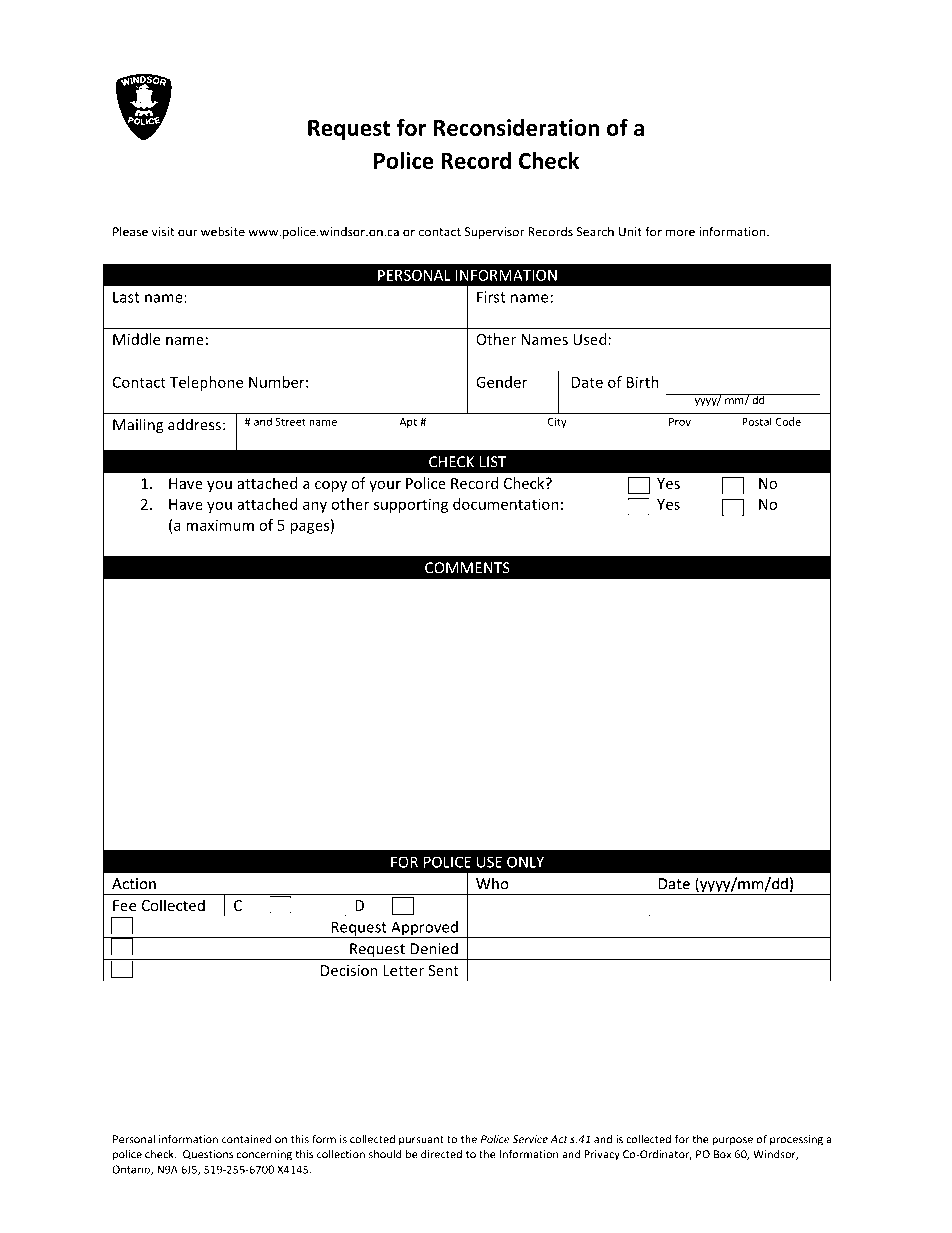 This document has height=1233, width=952. I want to click on ONLY, so click(525, 862).
